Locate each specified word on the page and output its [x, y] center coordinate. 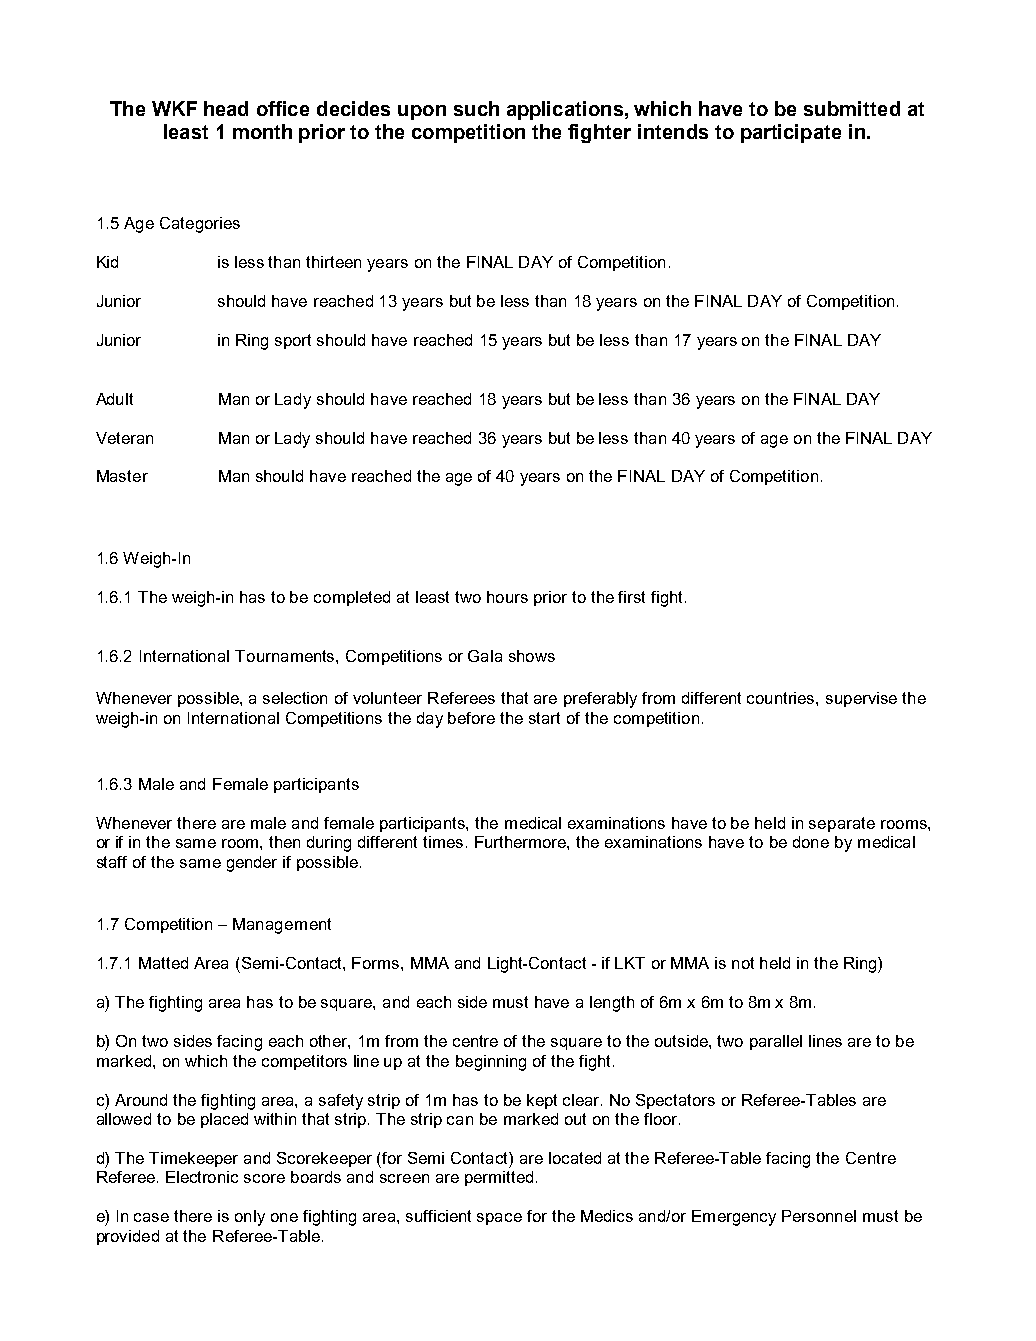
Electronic [202, 1177]
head [226, 108]
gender [252, 864]
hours [507, 597]
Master [122, 476]
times [443, 842]
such [476, 108]
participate [791, 133]
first [631, 597]
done [811, 842]
